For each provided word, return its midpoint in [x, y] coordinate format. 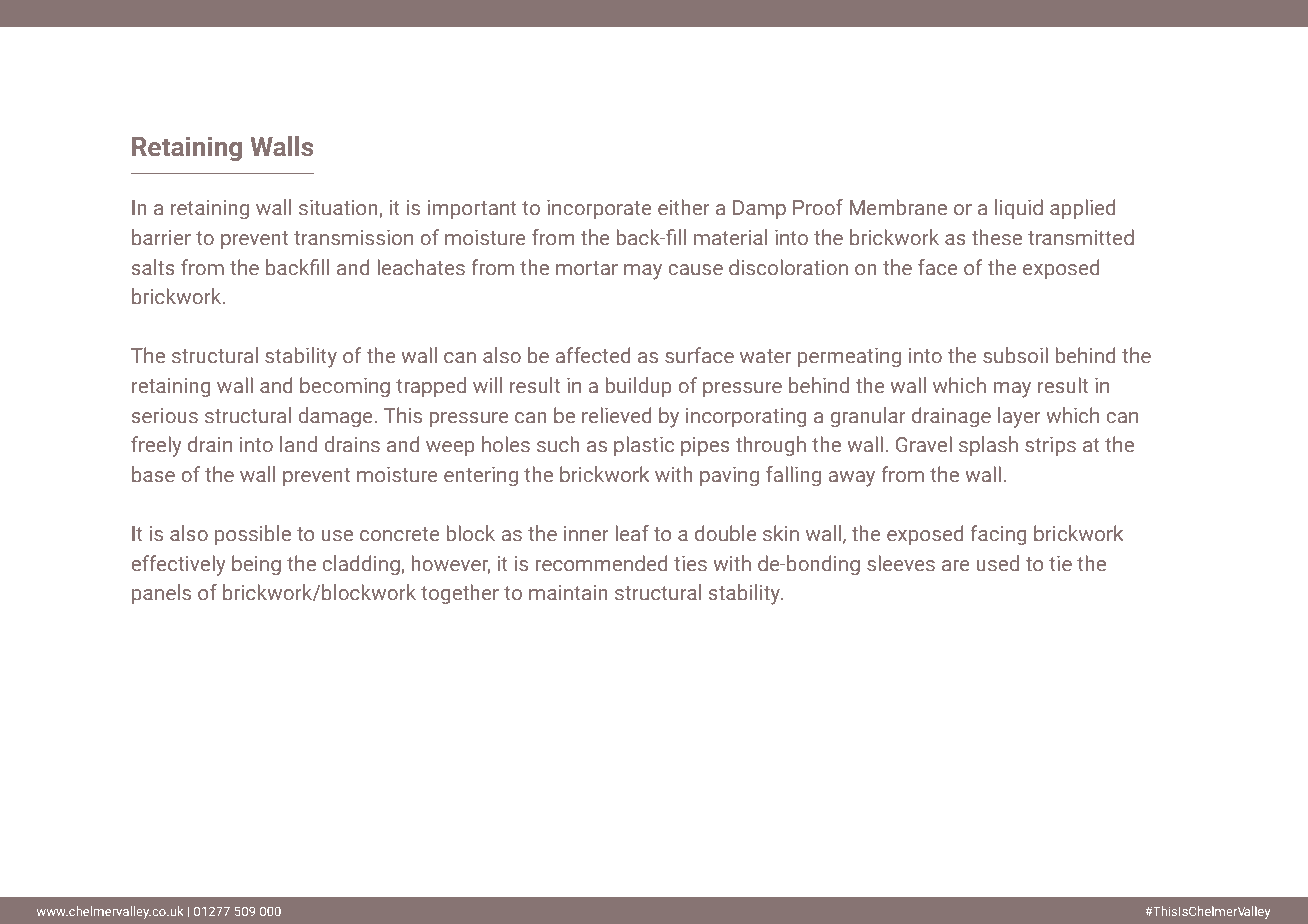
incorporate [599, 209]
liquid [1019, 209]
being [256, 565]
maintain [568, 592]
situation [339, 209]
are [956, 565]
